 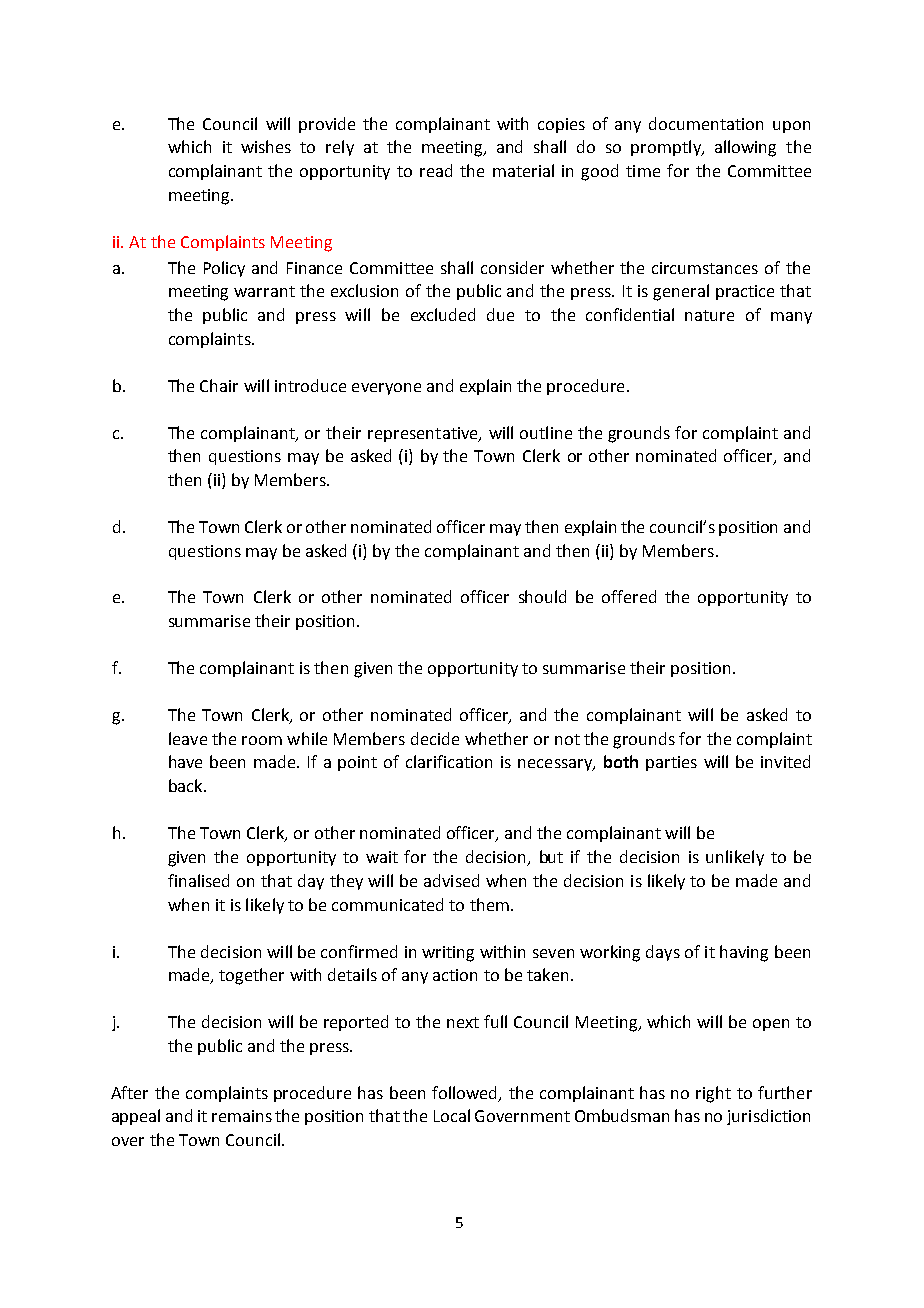 What do you see at coordinates (745, 148) in the screenshot?
I see `allowing` at bounding box center [745, 148].
